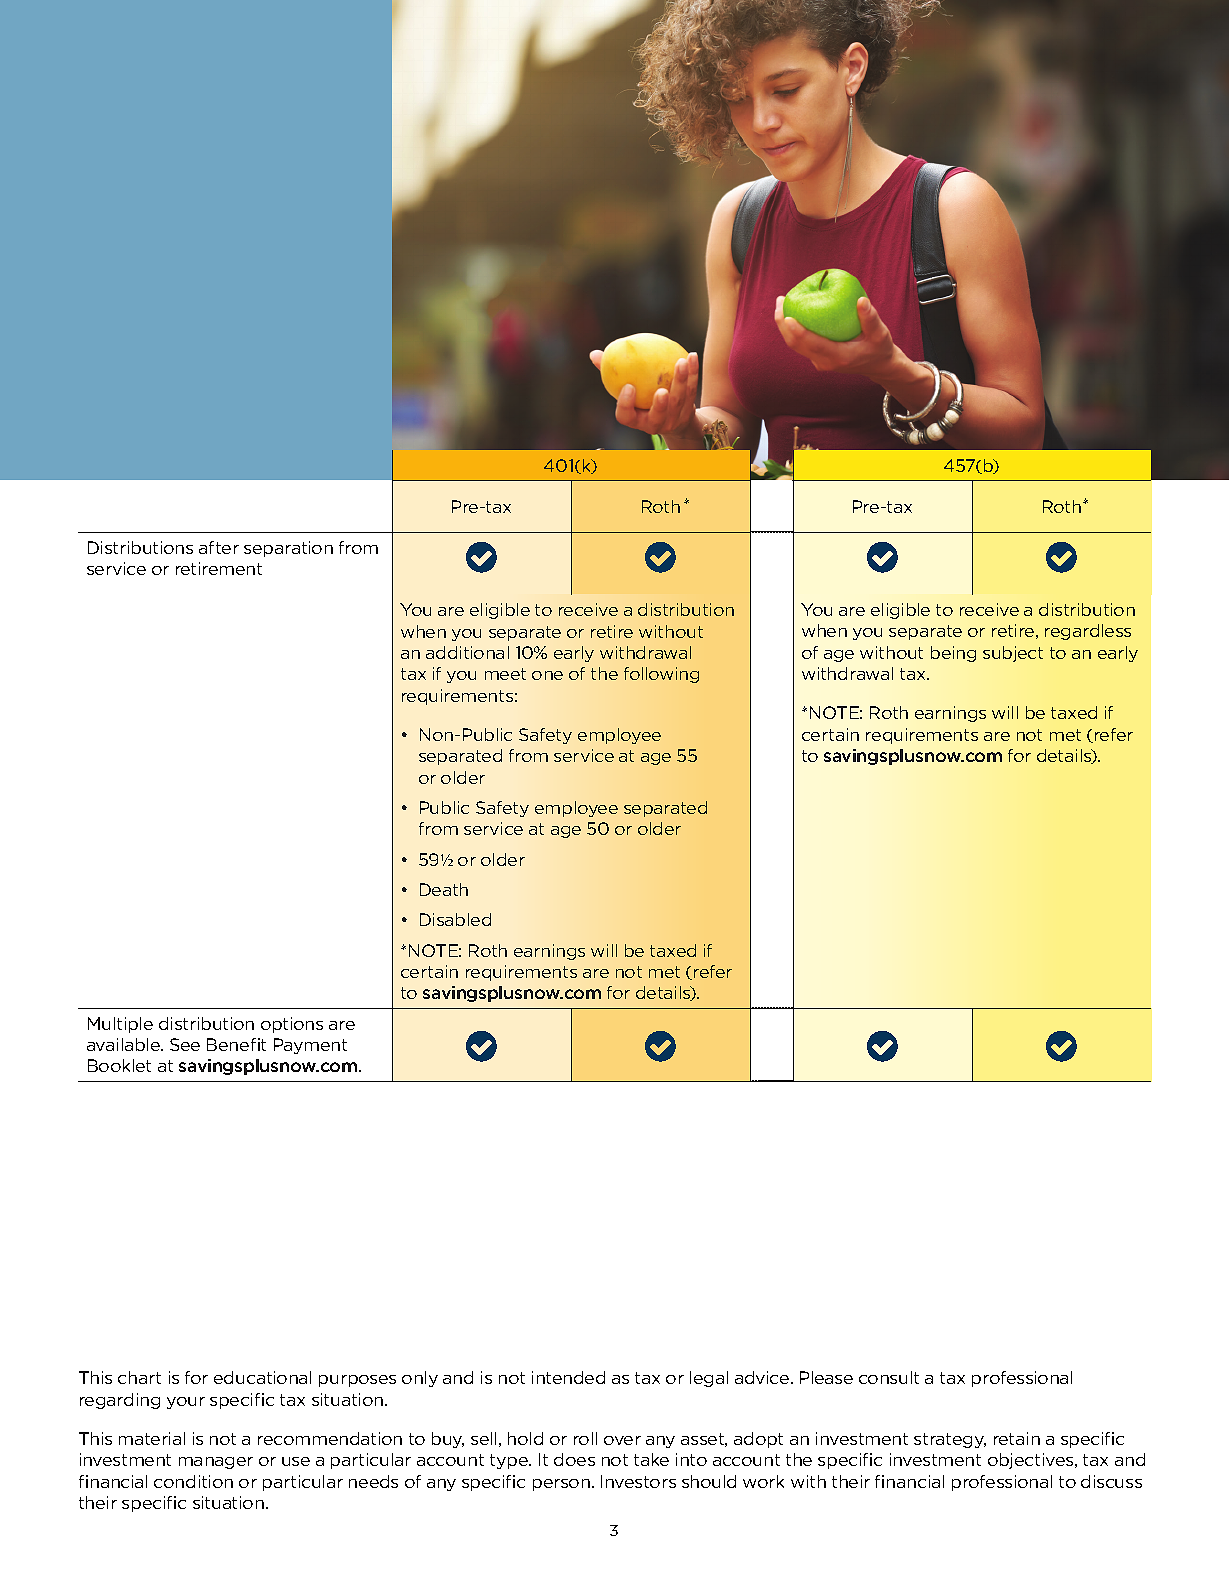  Describe the element at coordinates (292, 1025) in the image. I see `options` at that location.
